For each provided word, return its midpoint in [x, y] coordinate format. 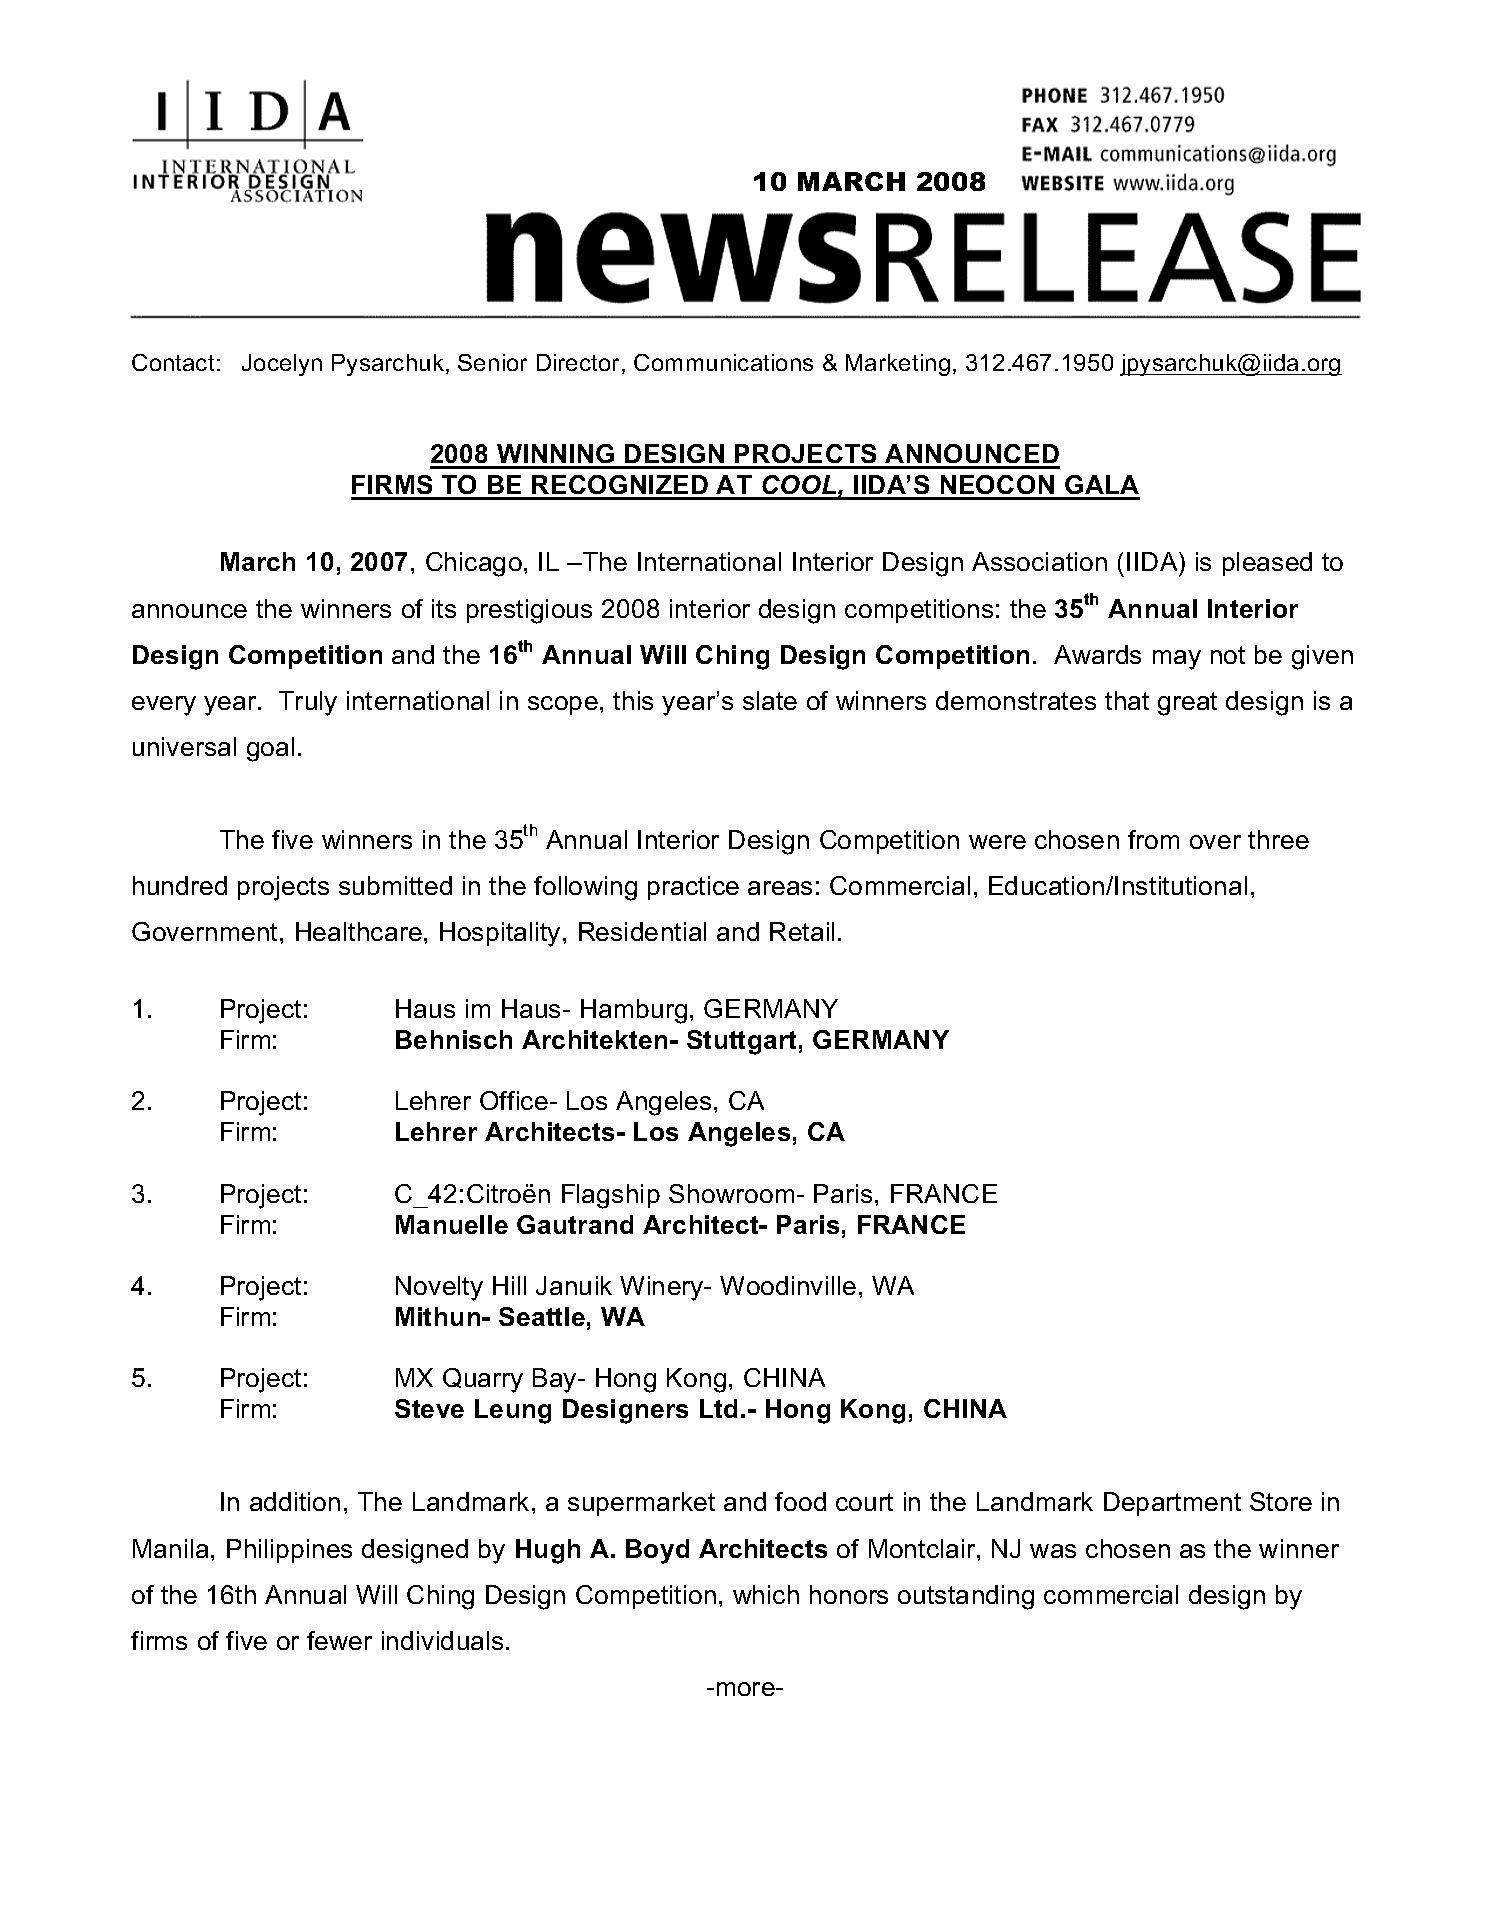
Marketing [898, 365]
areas [780, 888]
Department [1172, 1504]
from [1153, 839]
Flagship [611, 1196]
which [766, 1594]
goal [270, 749]
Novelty [439, 1288]
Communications [723, 362]
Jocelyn [282, 365]
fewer [339, 1640]
